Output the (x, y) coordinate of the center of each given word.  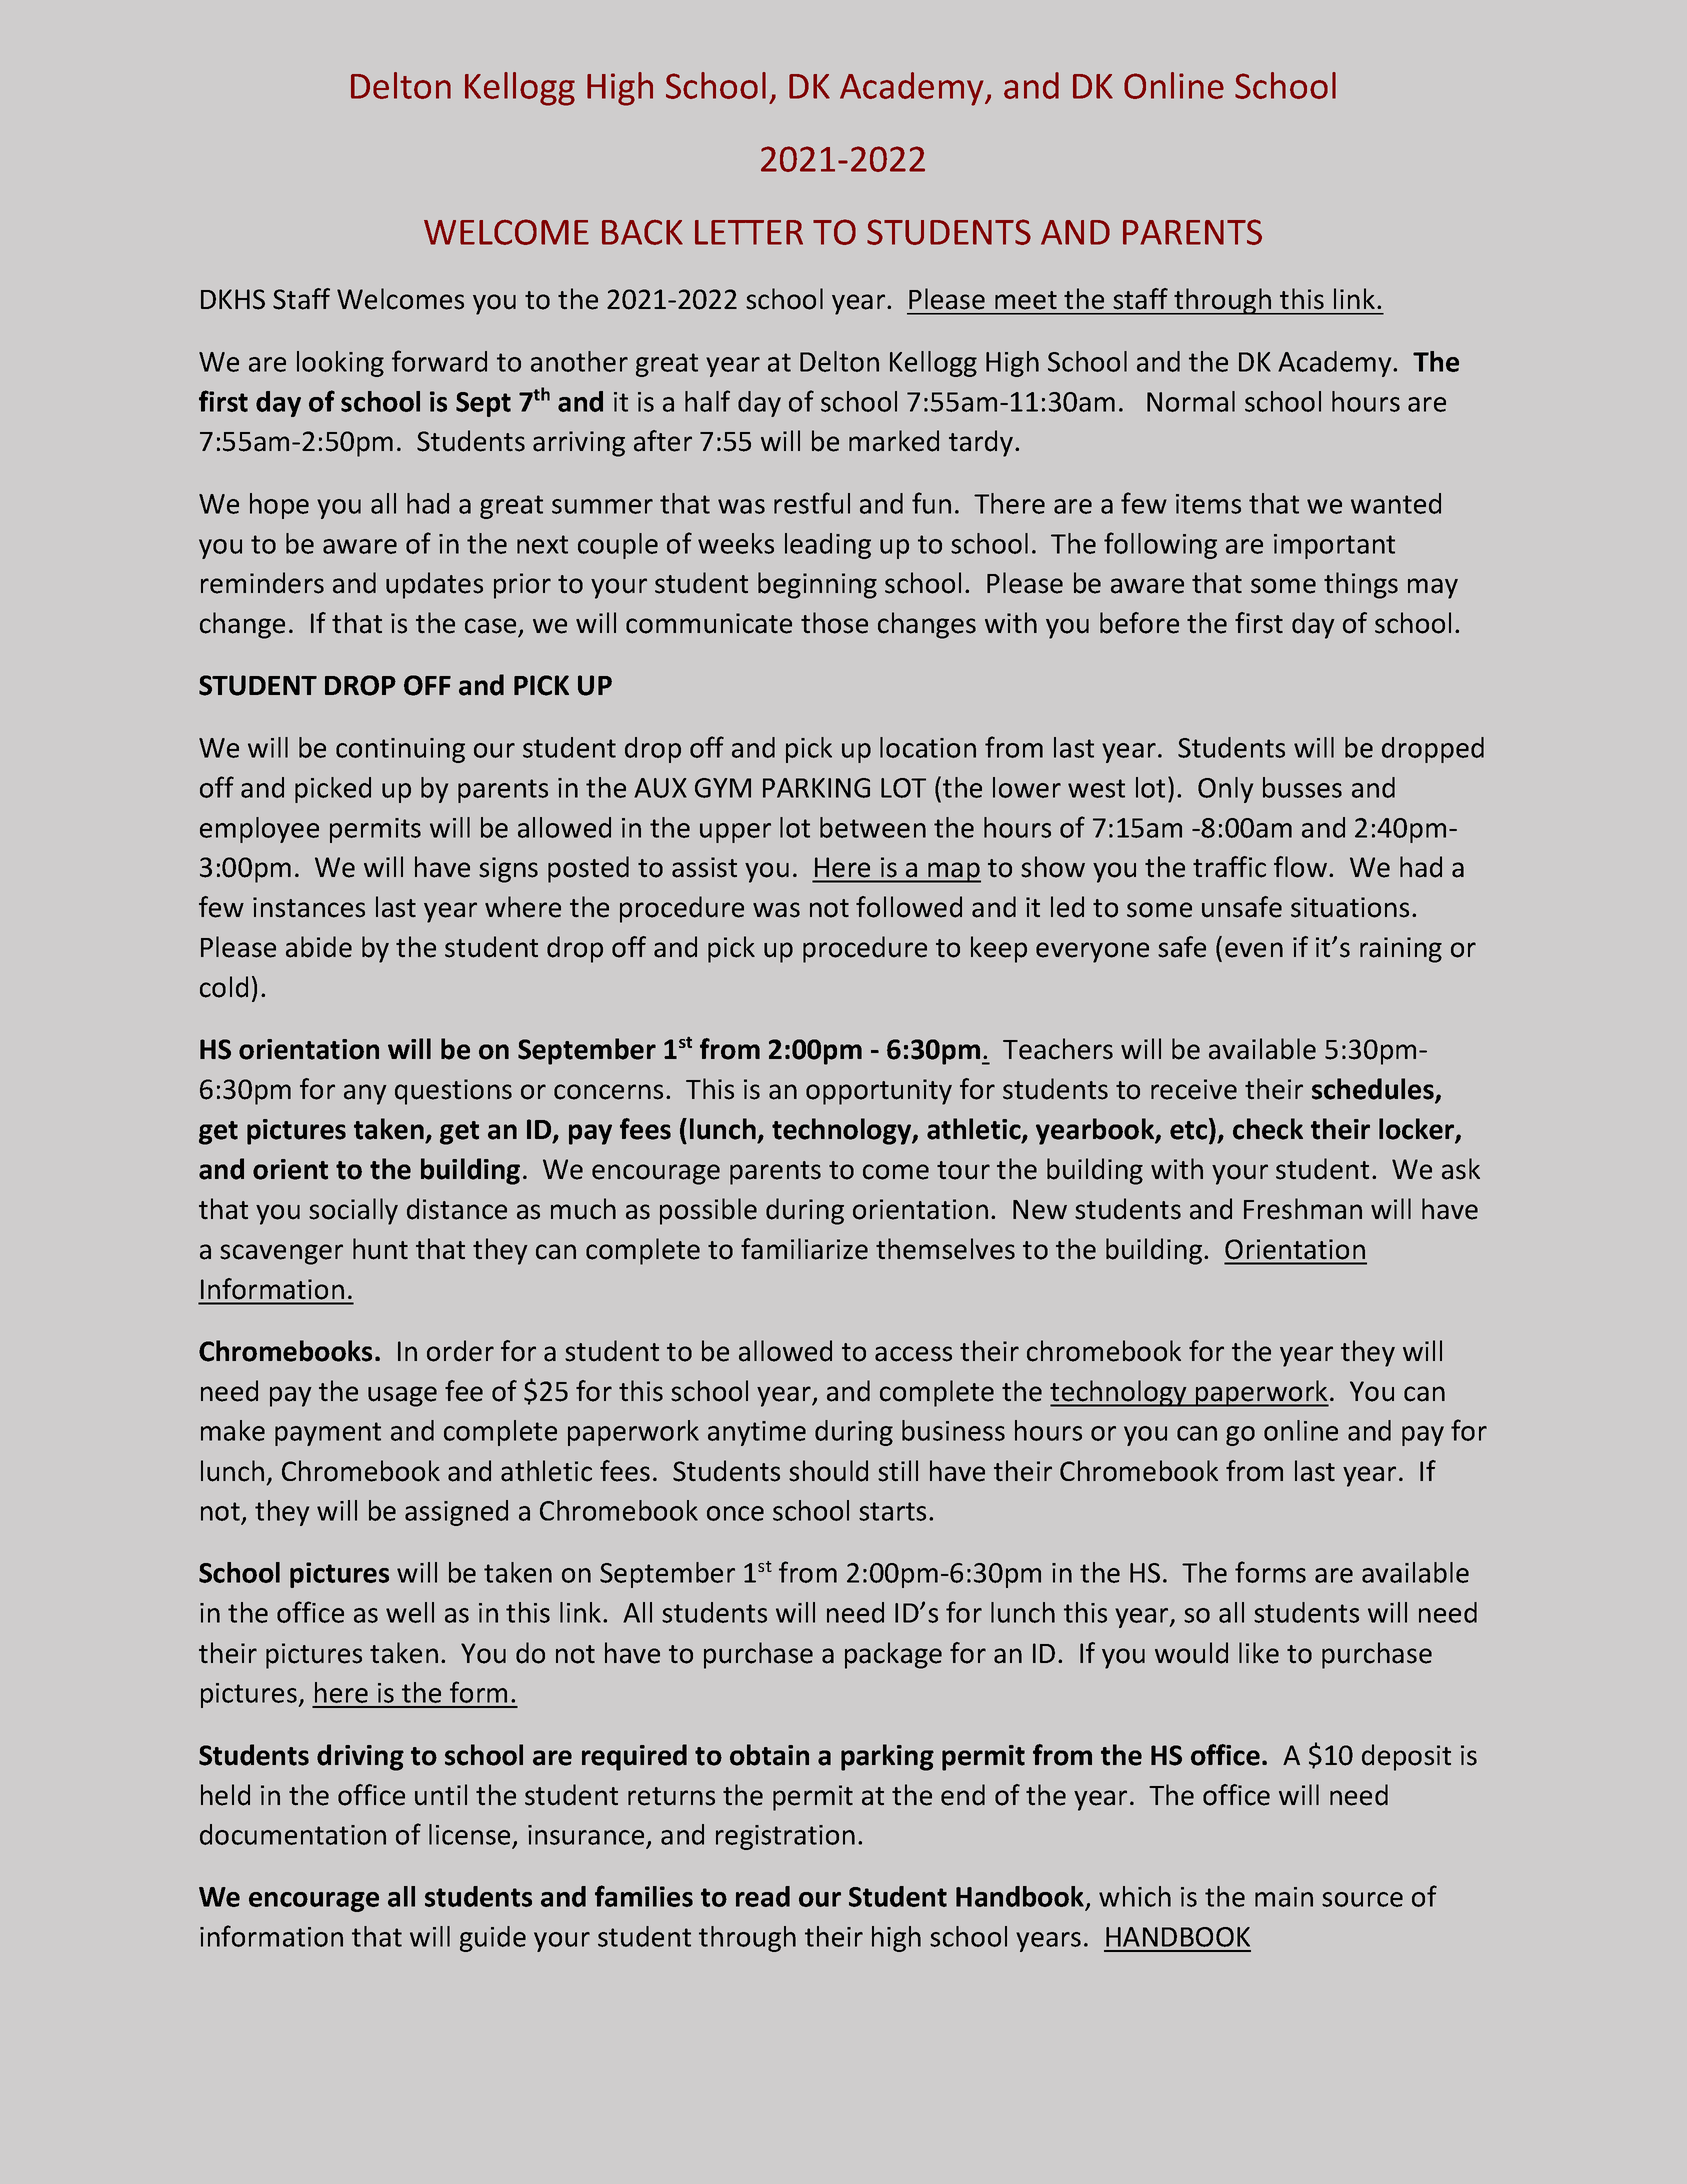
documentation (293, 1834)
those (834, 623)
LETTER (749, 232)
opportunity (879, 1092)
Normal (1191, 401)
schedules (1374, 1090)
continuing (400, 750)
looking (340, 364)
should (828, 1471)
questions (453, 1092)
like (1259, 1653)
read (763, 1896)
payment (328, 1434)
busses (1302, 787)
